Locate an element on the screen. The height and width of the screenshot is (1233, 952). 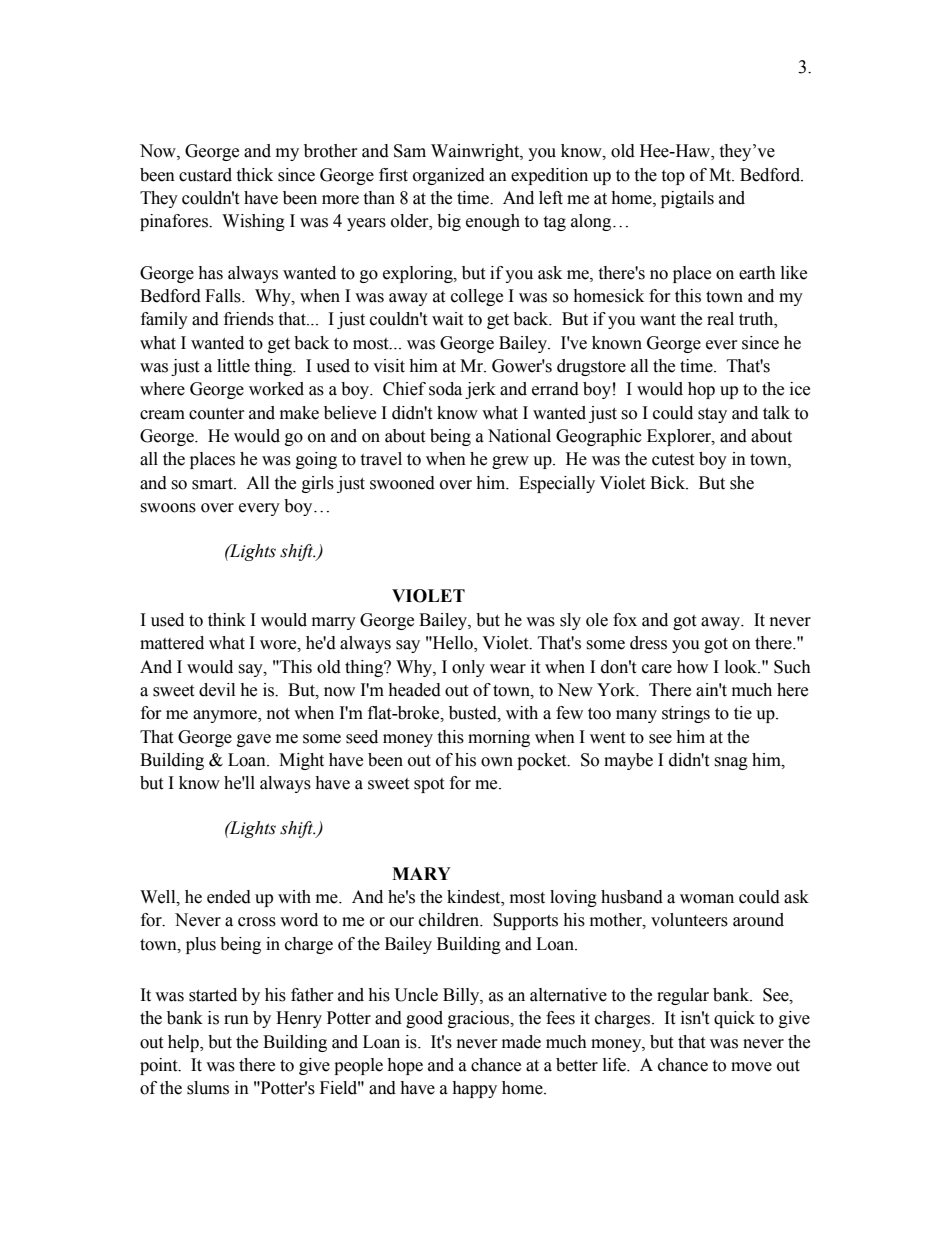
little is located at coordinates (233, 366).
